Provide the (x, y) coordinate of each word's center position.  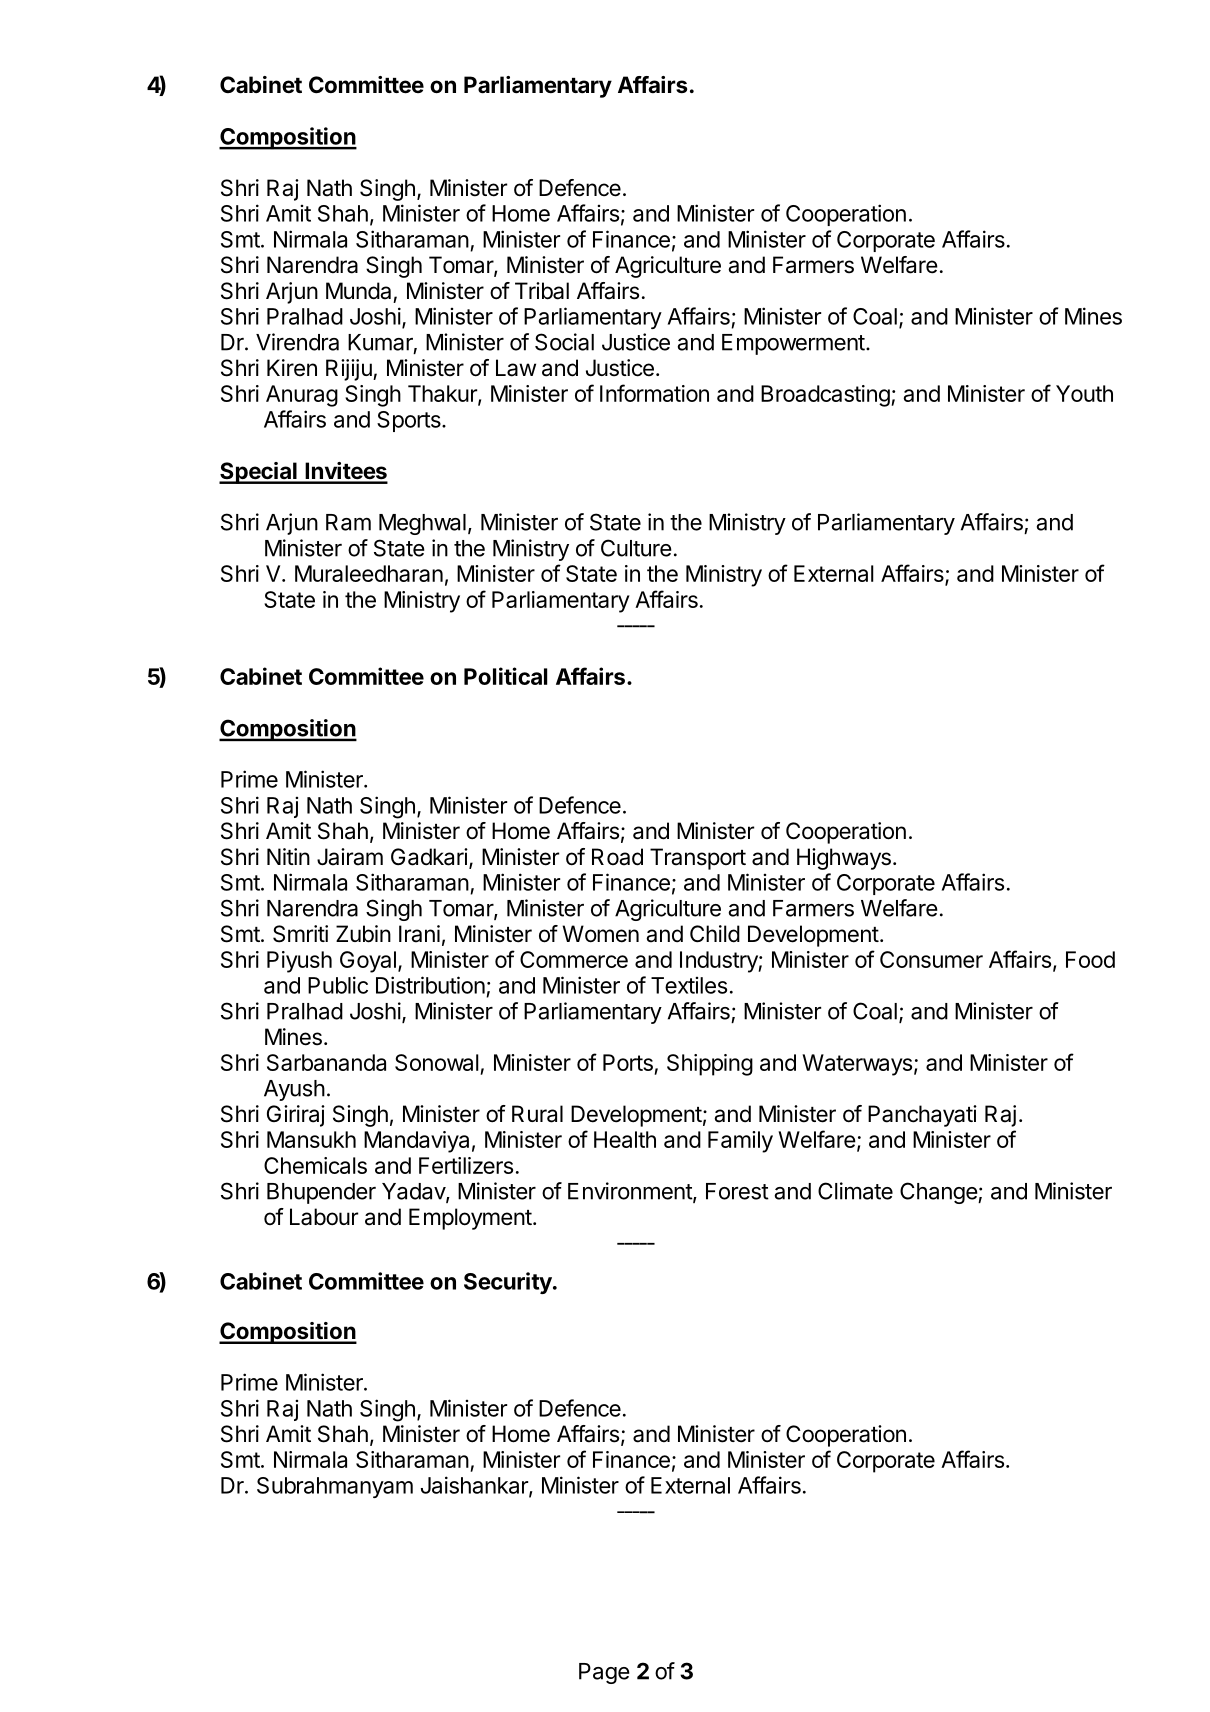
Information (654, 393)
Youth (1084, 393)
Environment (631, 1192)
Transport (698, 859)
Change (939, 1193)
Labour (324, 1217)
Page (604, 1673)
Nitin (288, 856)
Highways (844, 859)
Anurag (302, 396)
